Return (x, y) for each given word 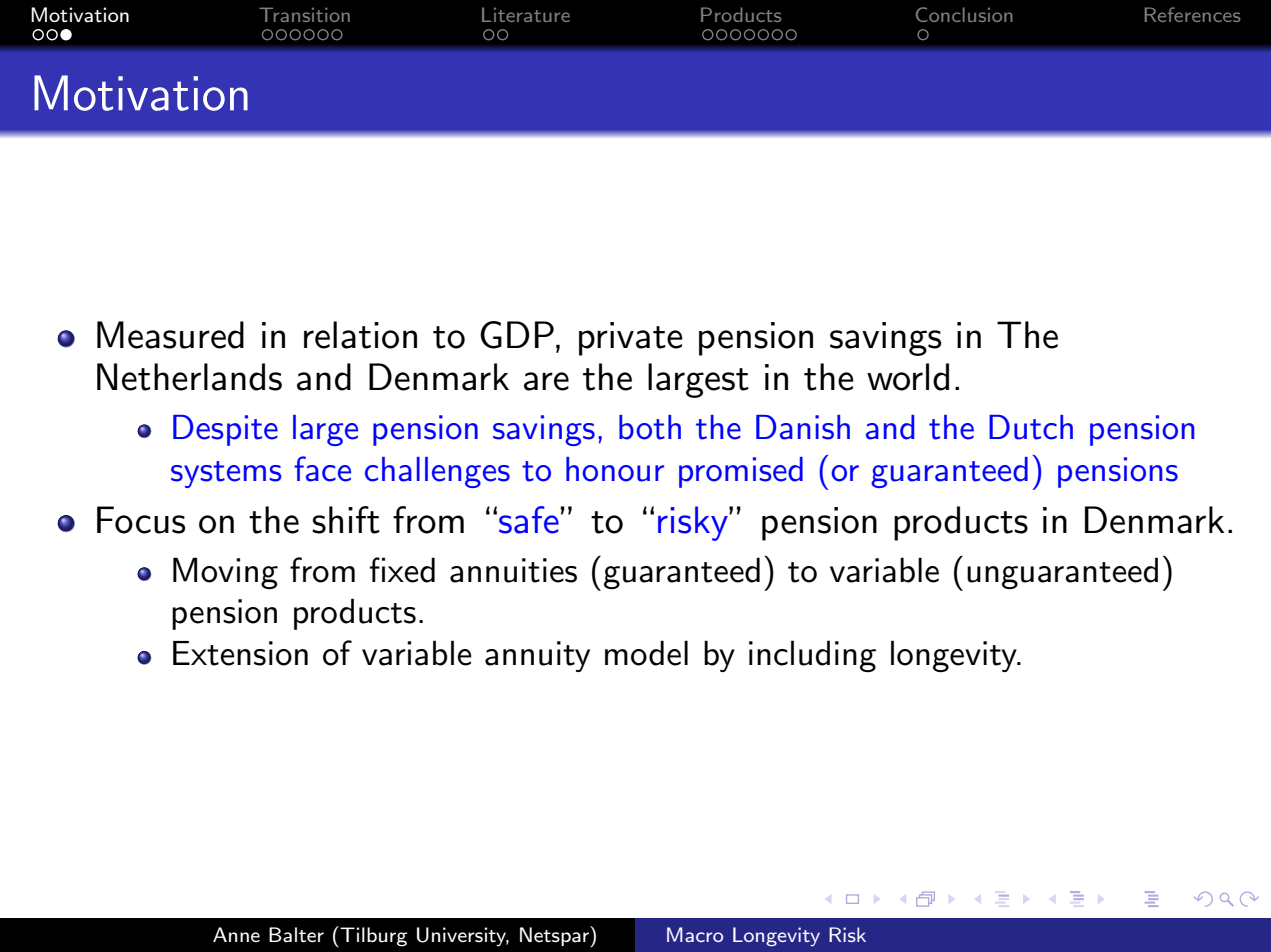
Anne (236, 934)
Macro (695, 934)
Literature (526, 14)
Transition (304, 14)
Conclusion (964, 14)
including (812, 656)
